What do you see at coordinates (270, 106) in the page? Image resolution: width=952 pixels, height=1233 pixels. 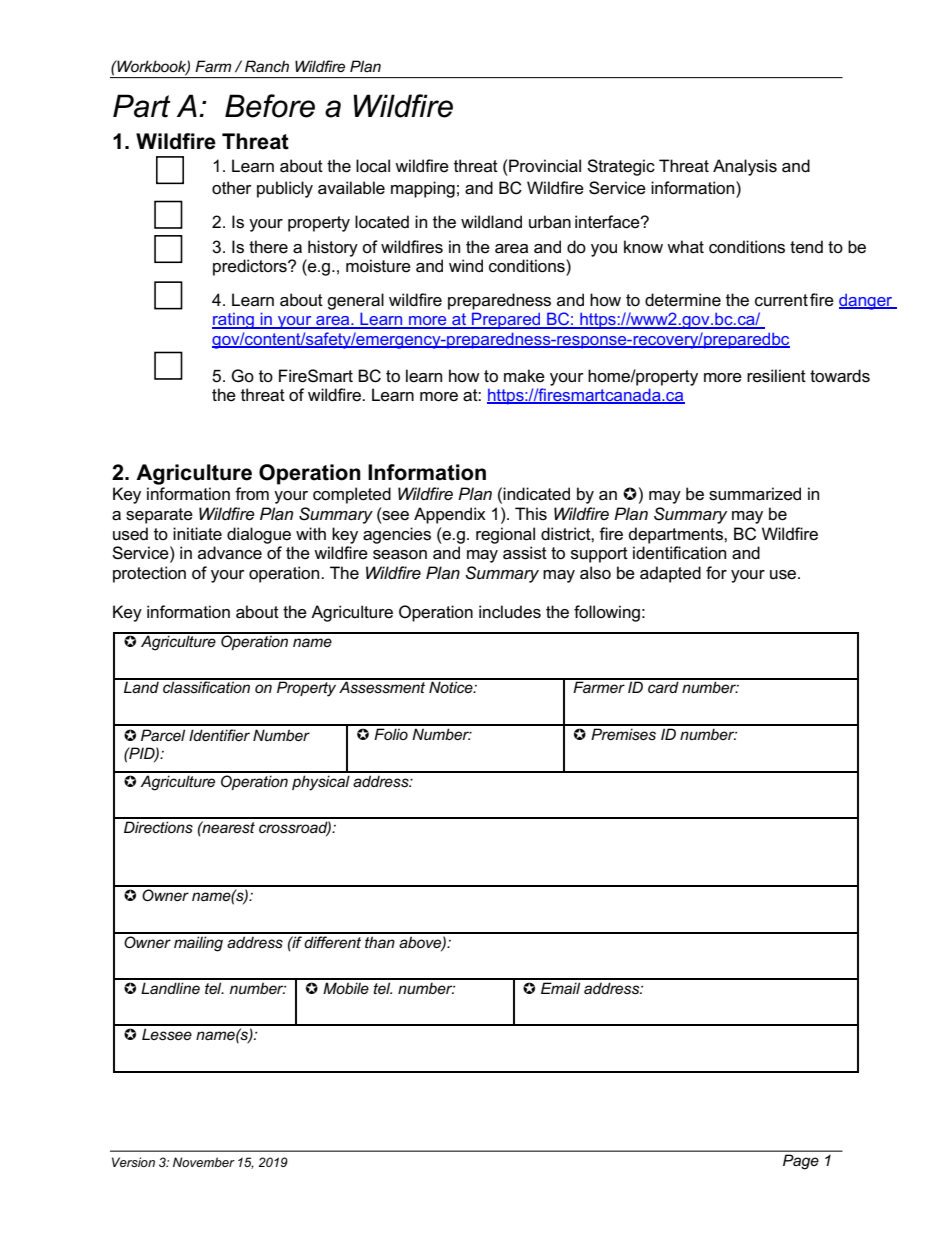 I see `Before` at bounding box center [270, 106].
